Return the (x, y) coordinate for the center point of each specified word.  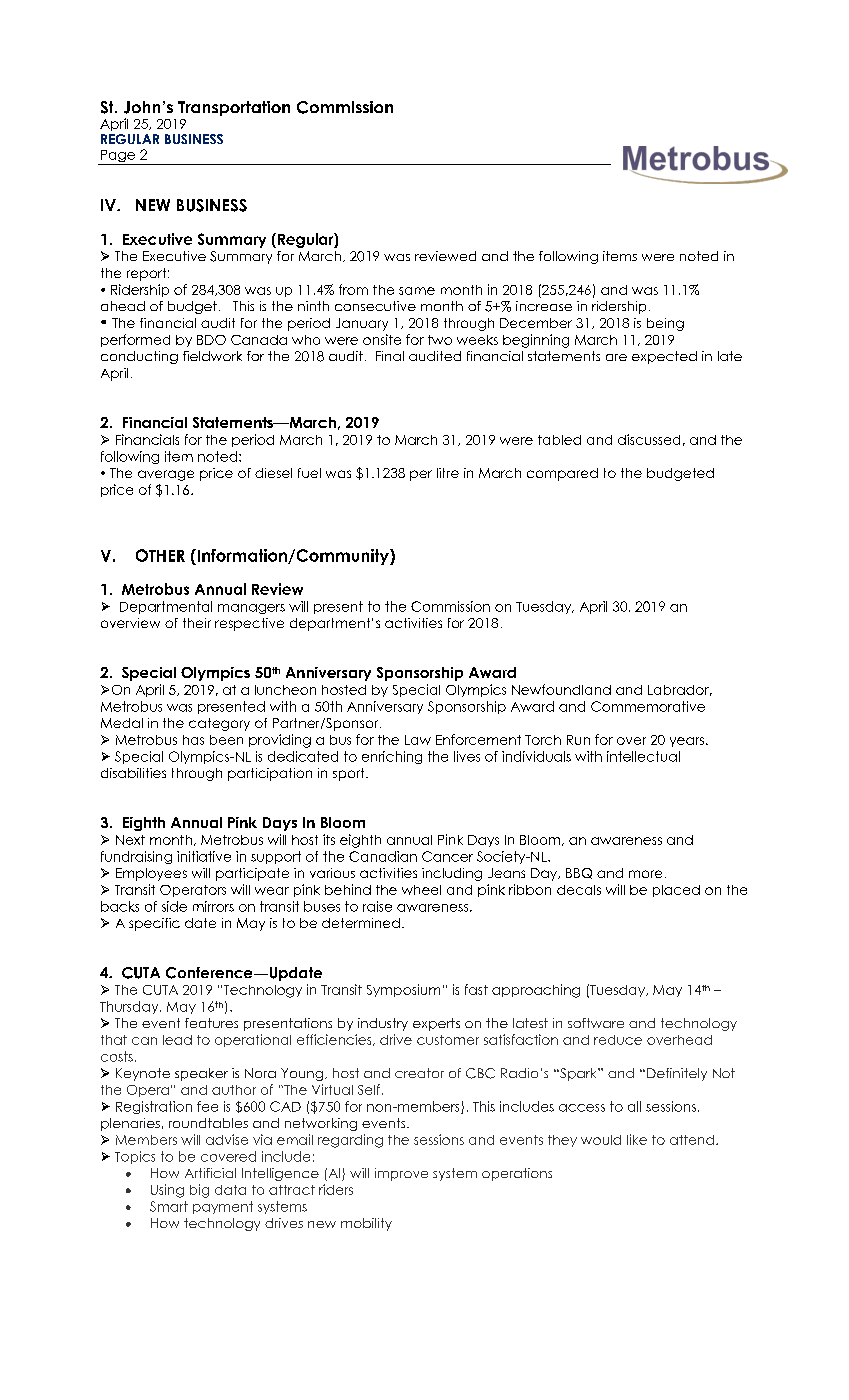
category (219, 724)
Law (418, 740)
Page (118, 157)
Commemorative (648, 706)
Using (167, 1191)
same (417, 291)
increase (544, 306)
